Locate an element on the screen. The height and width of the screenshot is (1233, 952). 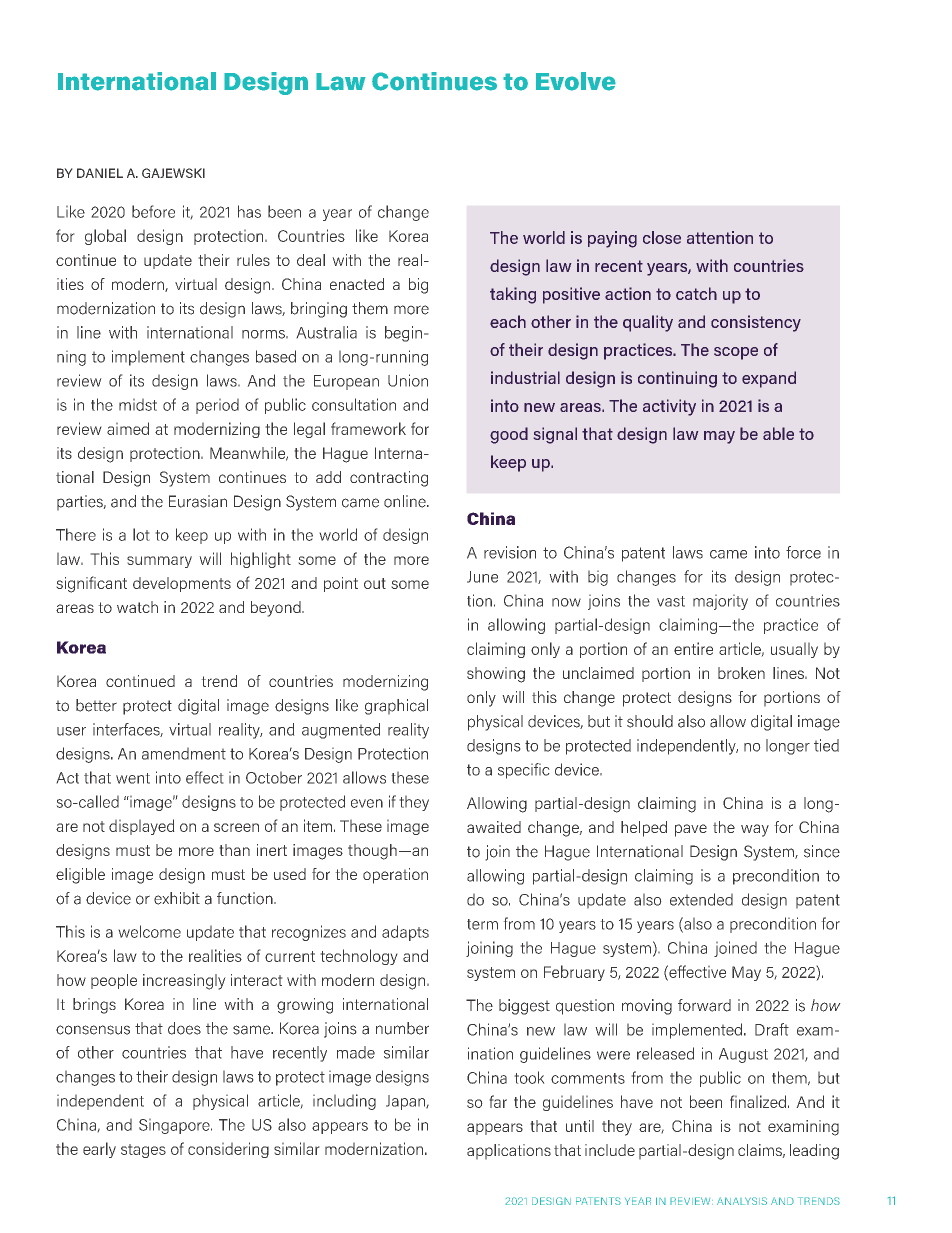
broken is located at coordinates (741, 673).
